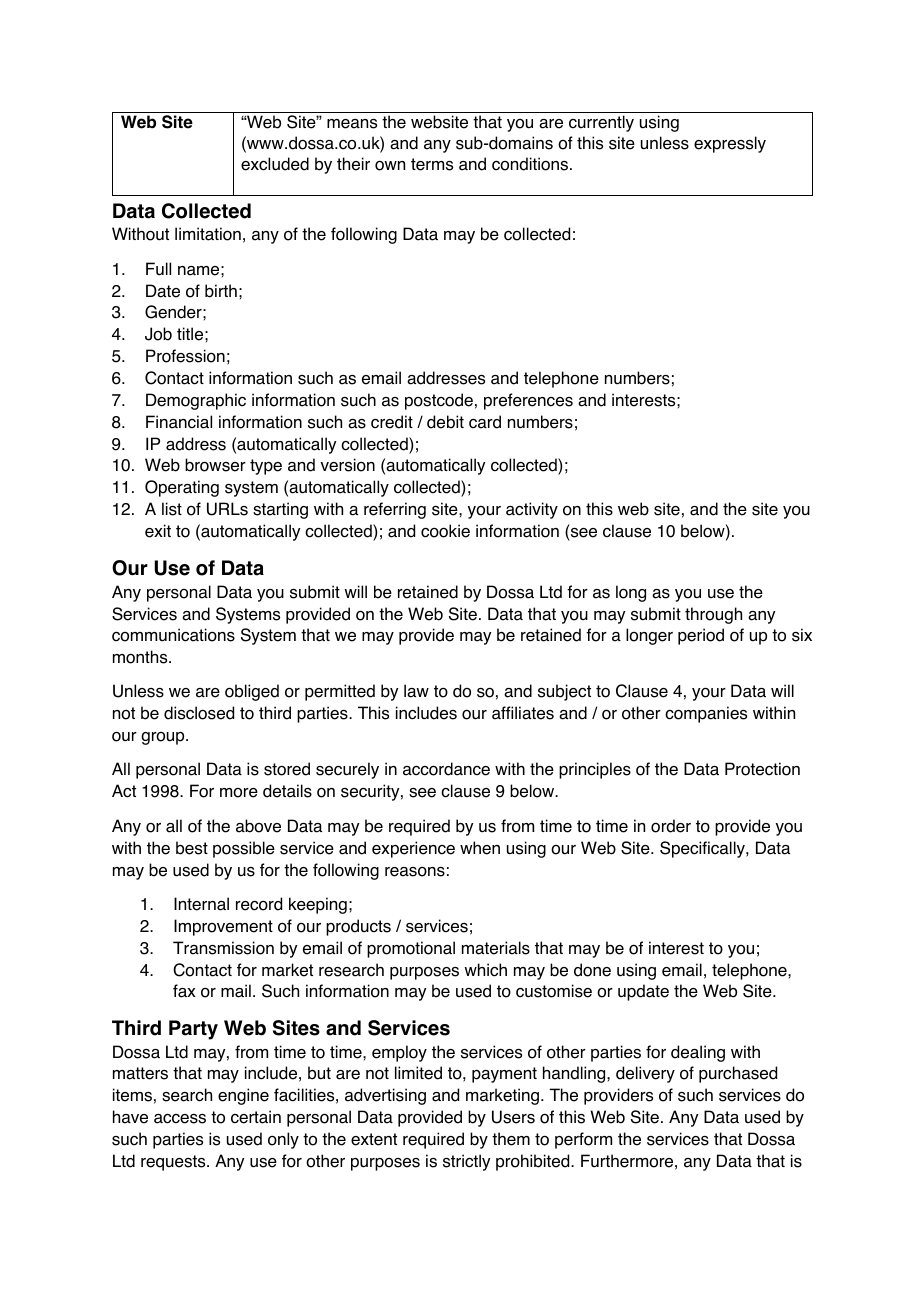 Image resolution: width=924 pixels, height=1308 pixels. I want to click on expressly, so click(730, 144).
